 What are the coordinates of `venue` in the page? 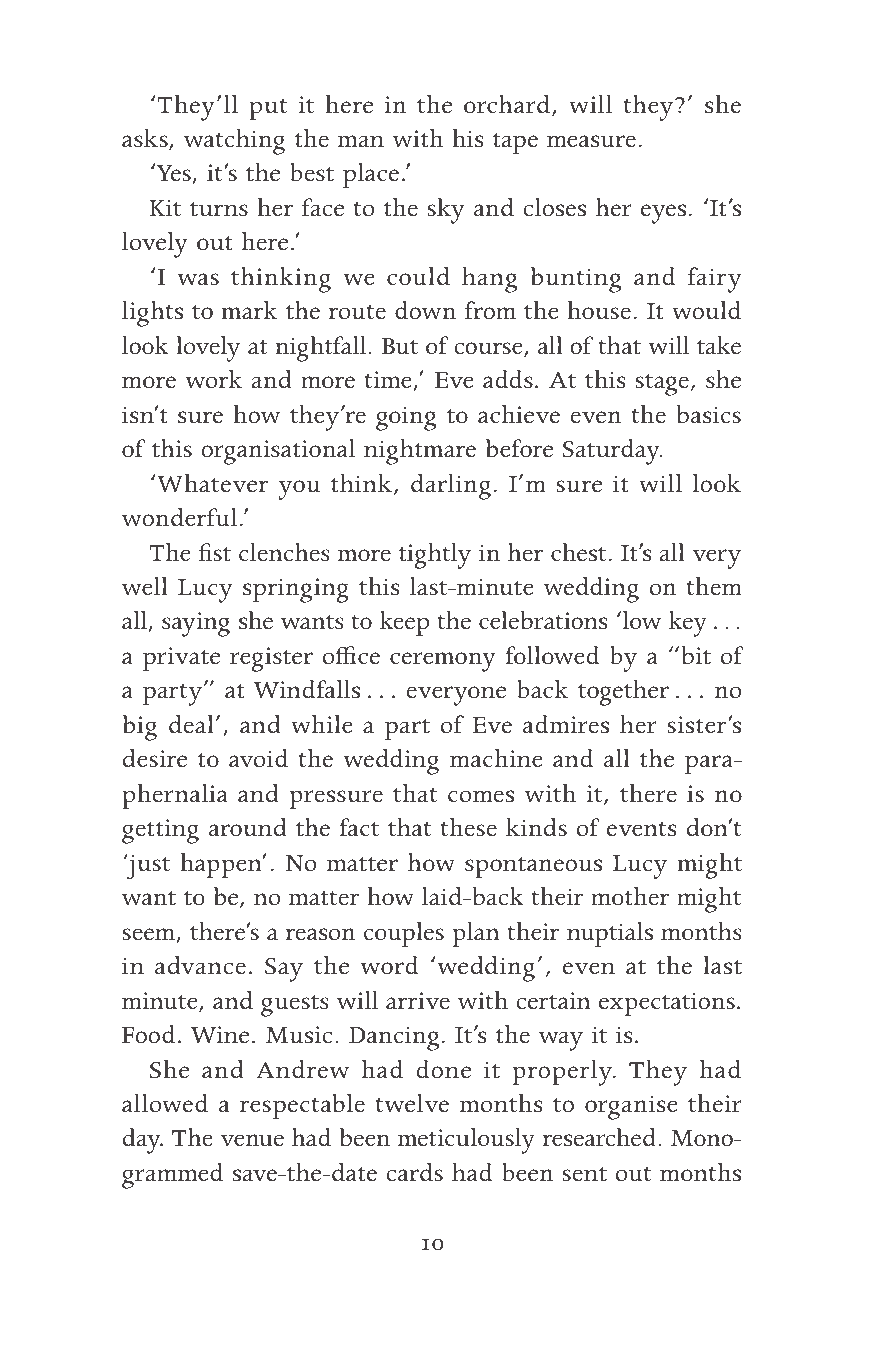 It's located at (252, 1140).
